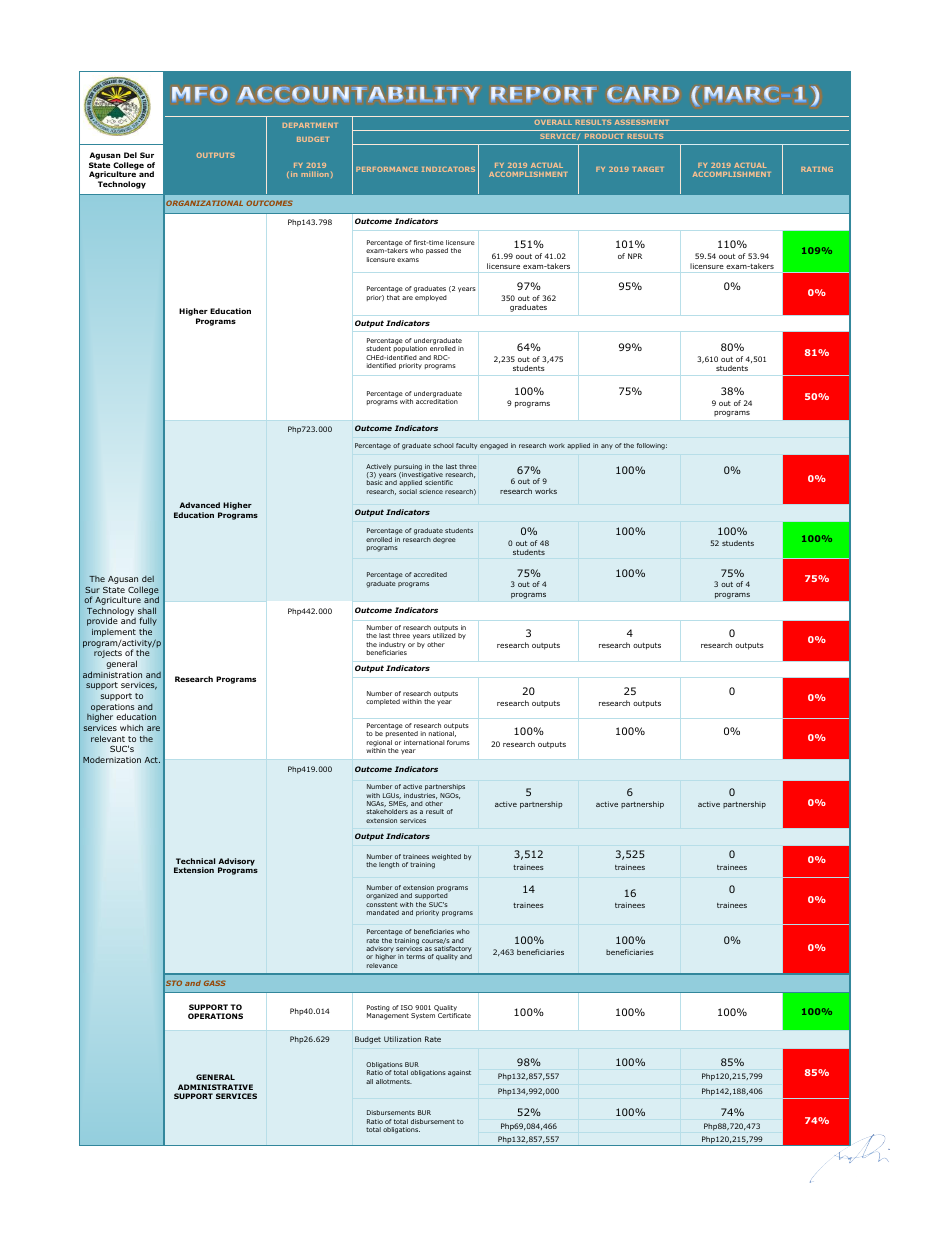 Image resolution: width=952 pixels, height=1233 pixels. I want to click on forums, so click(458, 742).
